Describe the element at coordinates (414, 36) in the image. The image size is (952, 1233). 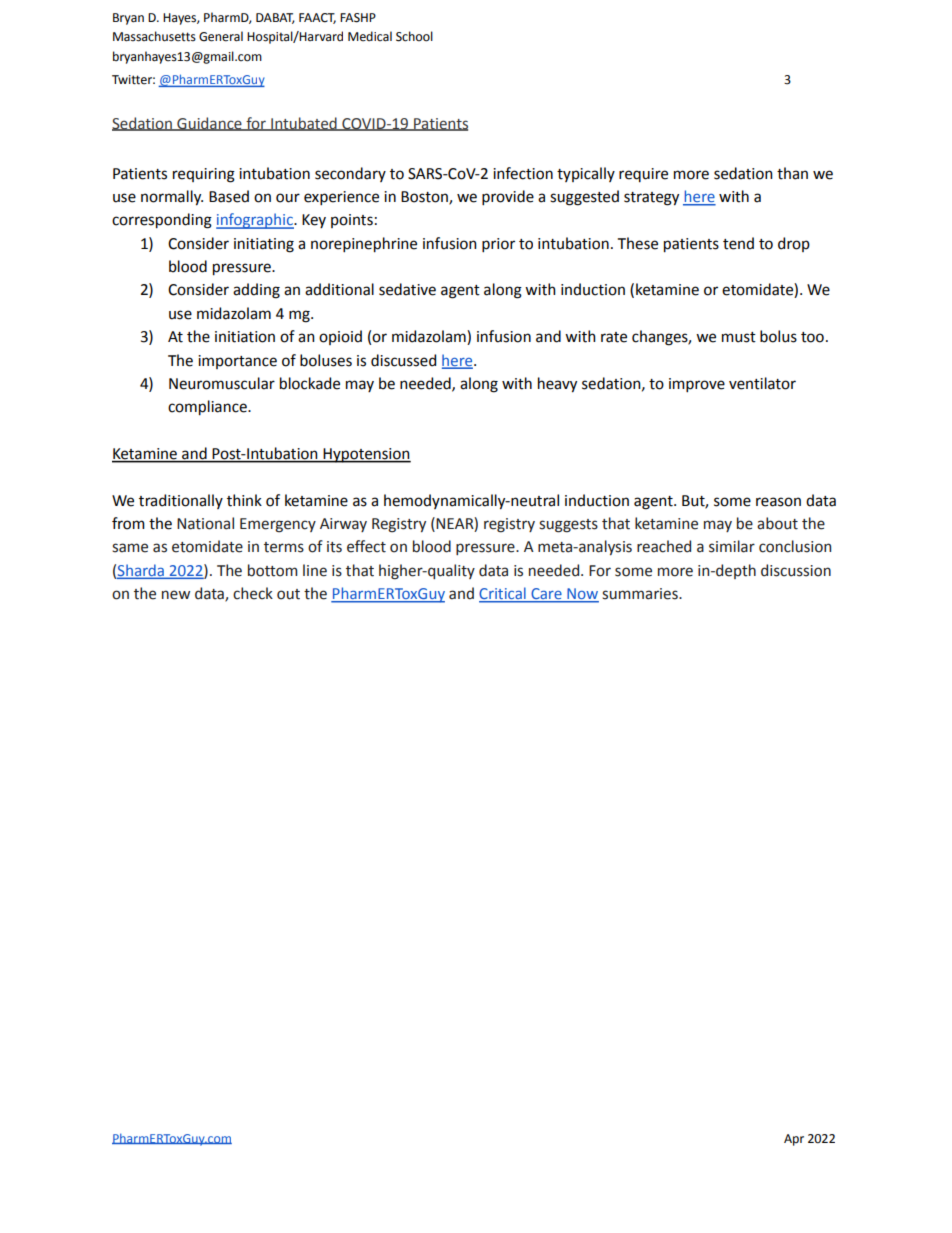
I see `School` at that location.
